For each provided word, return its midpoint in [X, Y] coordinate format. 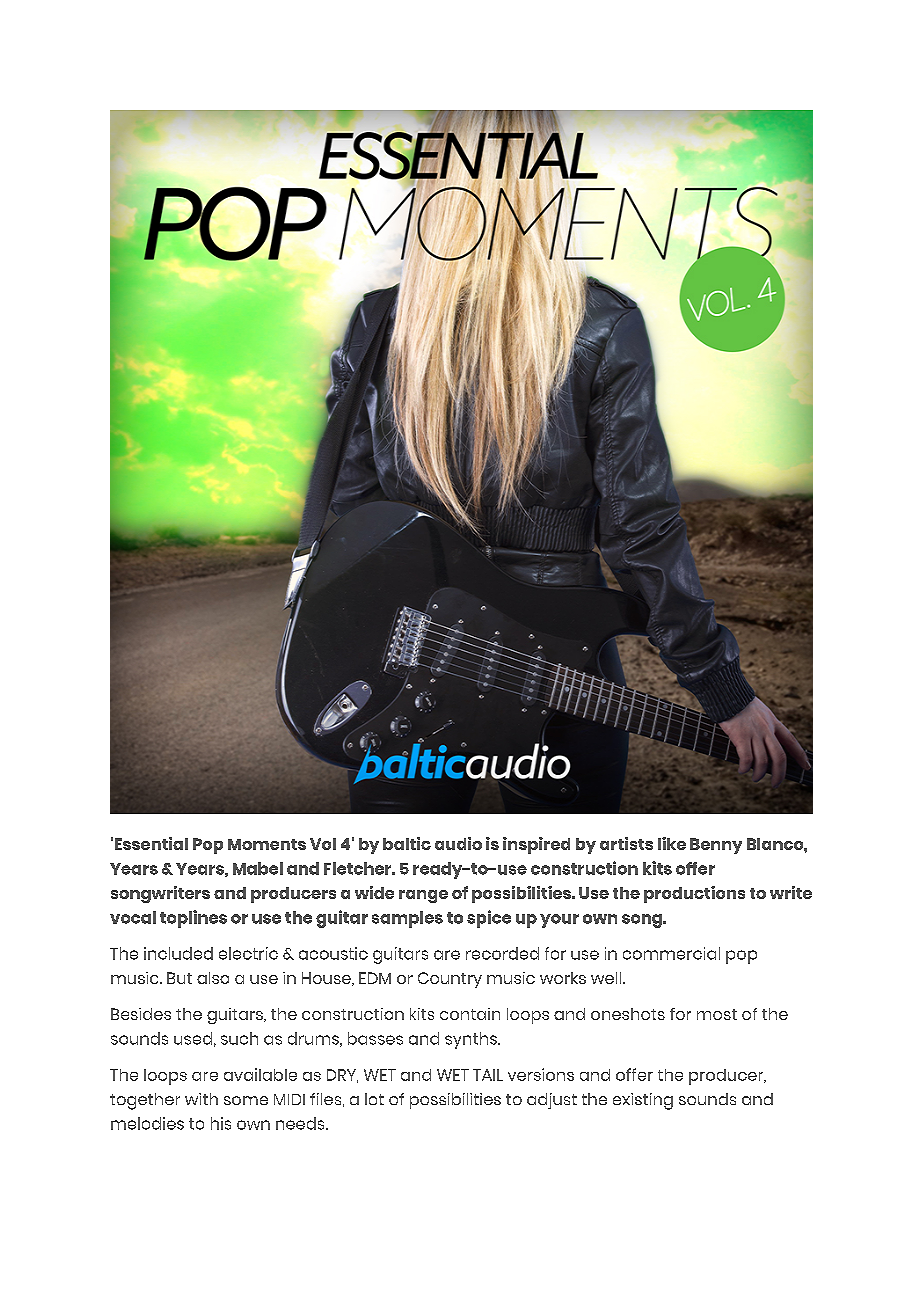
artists [626, 843]
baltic [407, 843]
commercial [671, 953]
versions [541, 1074]
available [260, 1074]
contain [470, 1014]
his [221, 1123]
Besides [141, 1014]
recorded [502, 953]
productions [694, 894]
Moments [267, 844]
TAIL [488, 1075]
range [423, 896]
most [717, 1014]
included [178, 953]
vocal [133, 917]
